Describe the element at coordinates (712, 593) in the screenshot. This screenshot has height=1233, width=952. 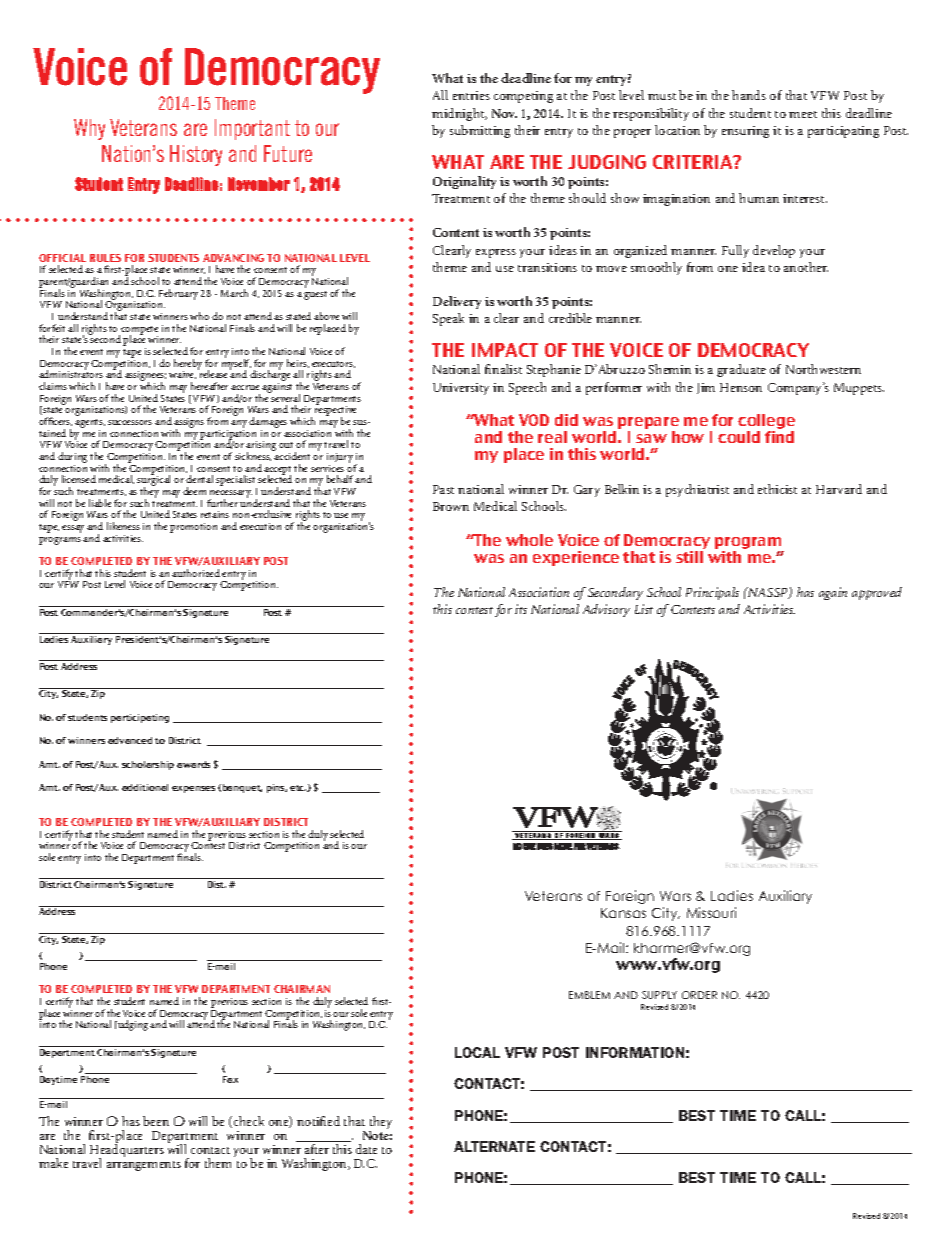
I see `Principals` at that location.
